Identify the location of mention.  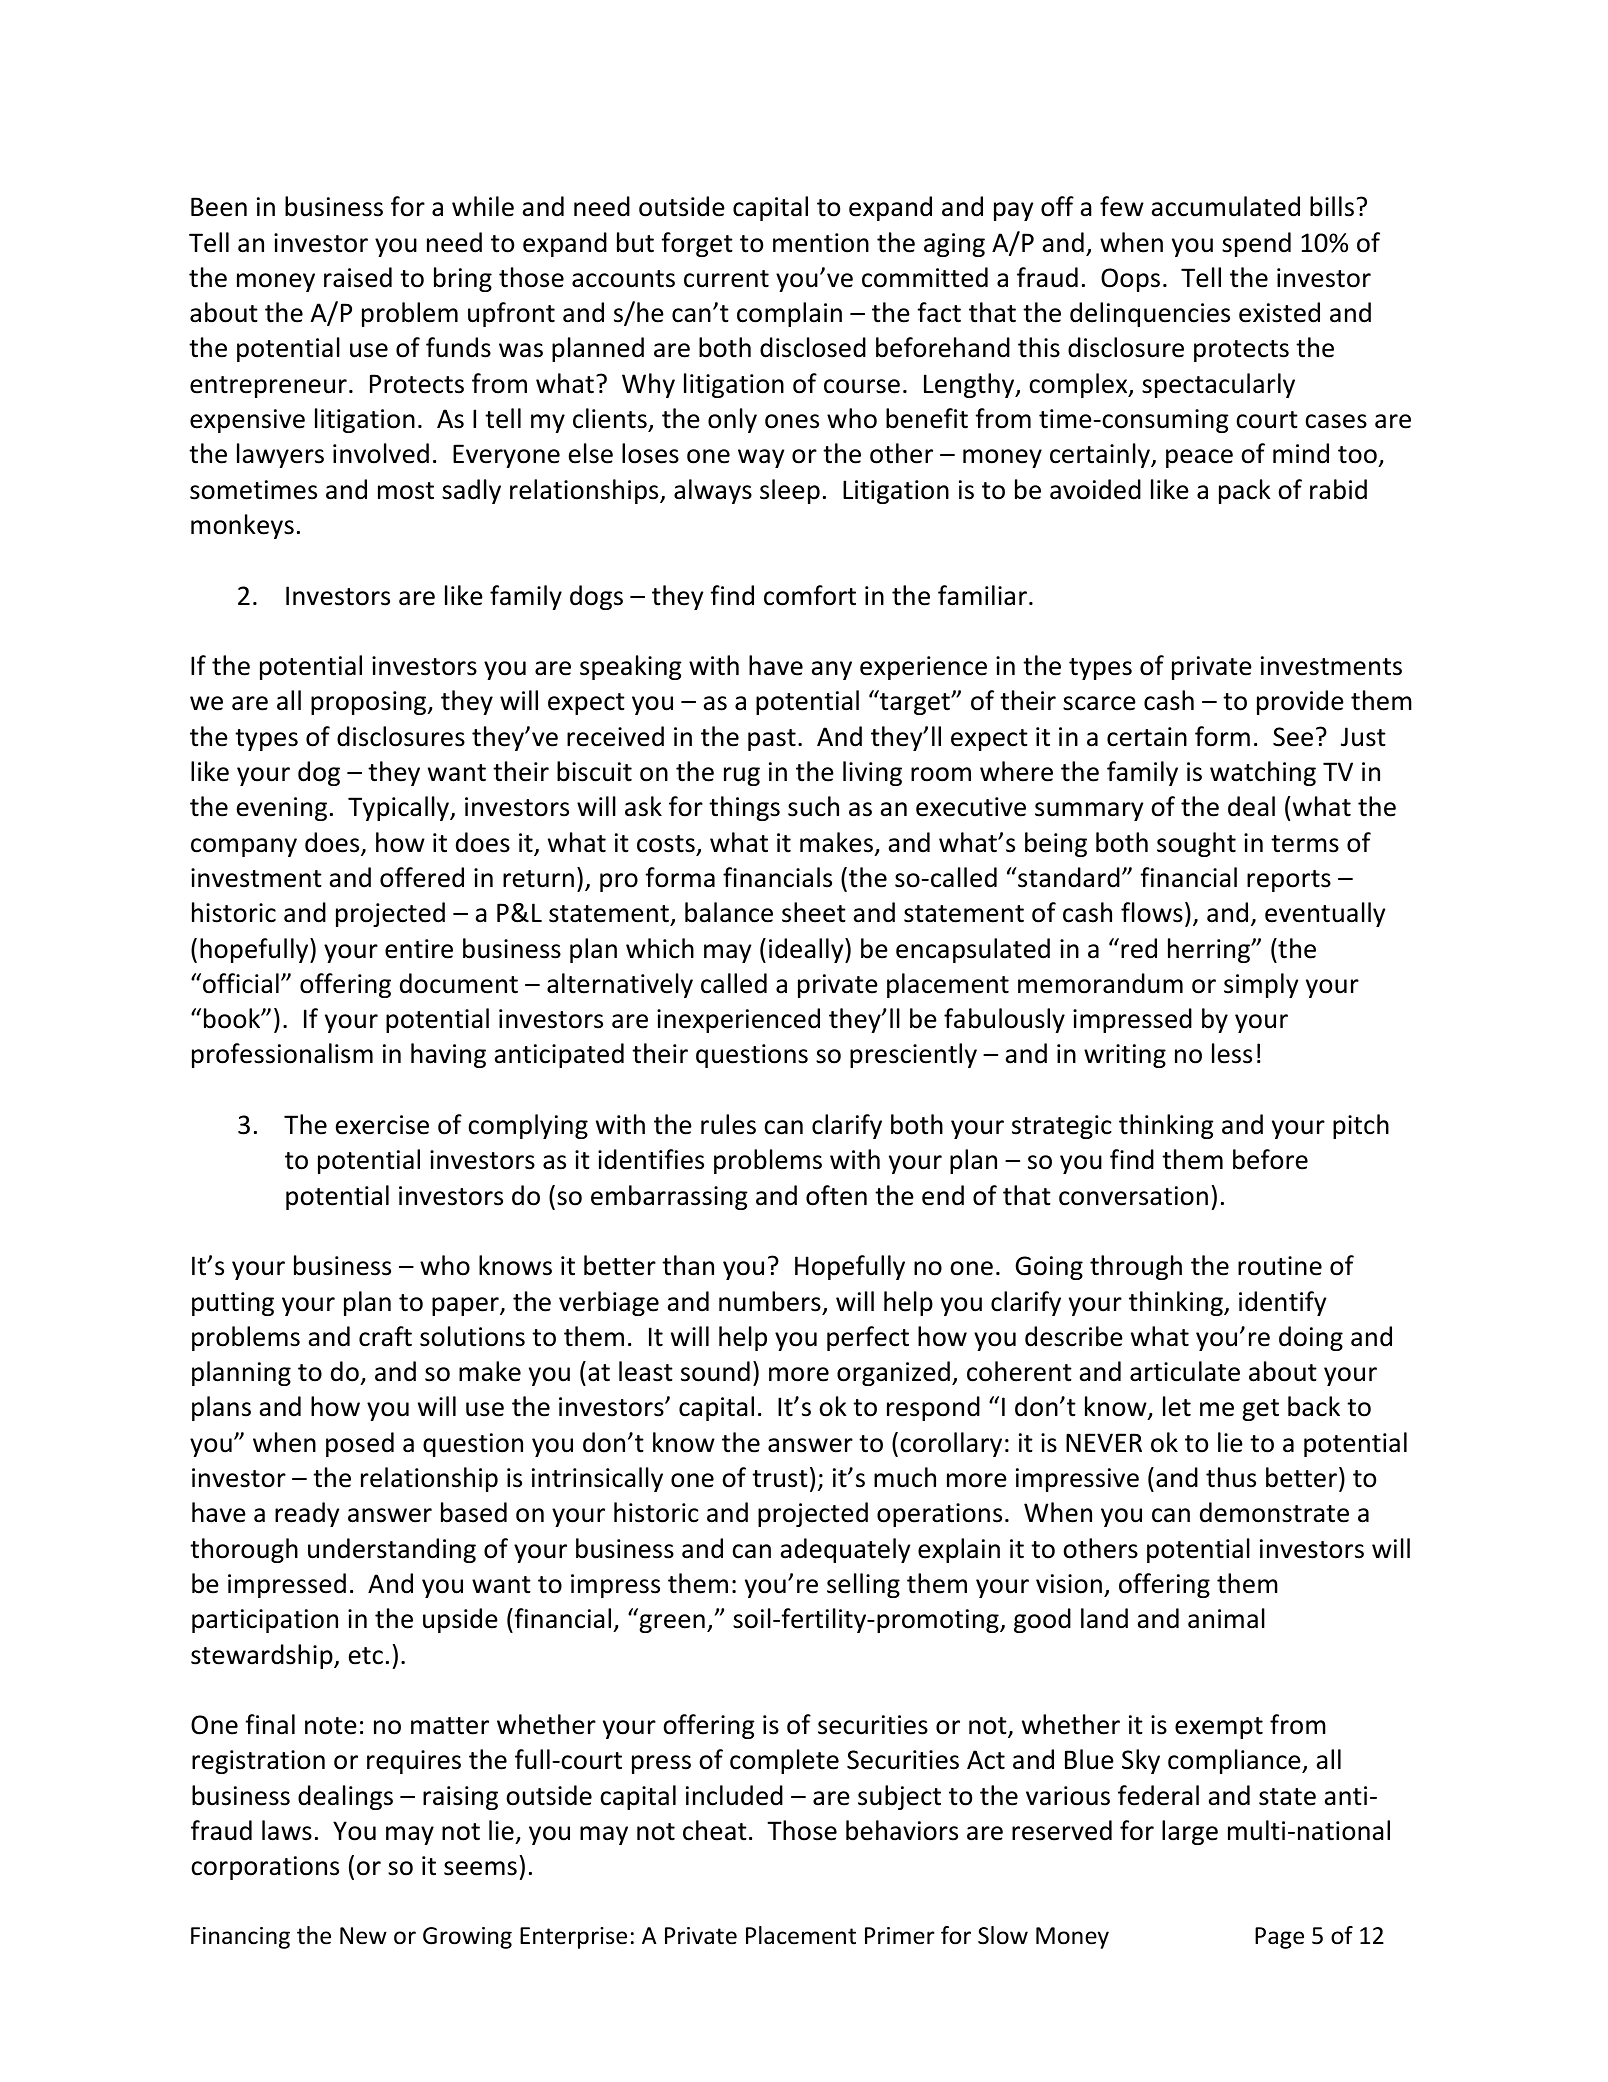
(821, 243).
